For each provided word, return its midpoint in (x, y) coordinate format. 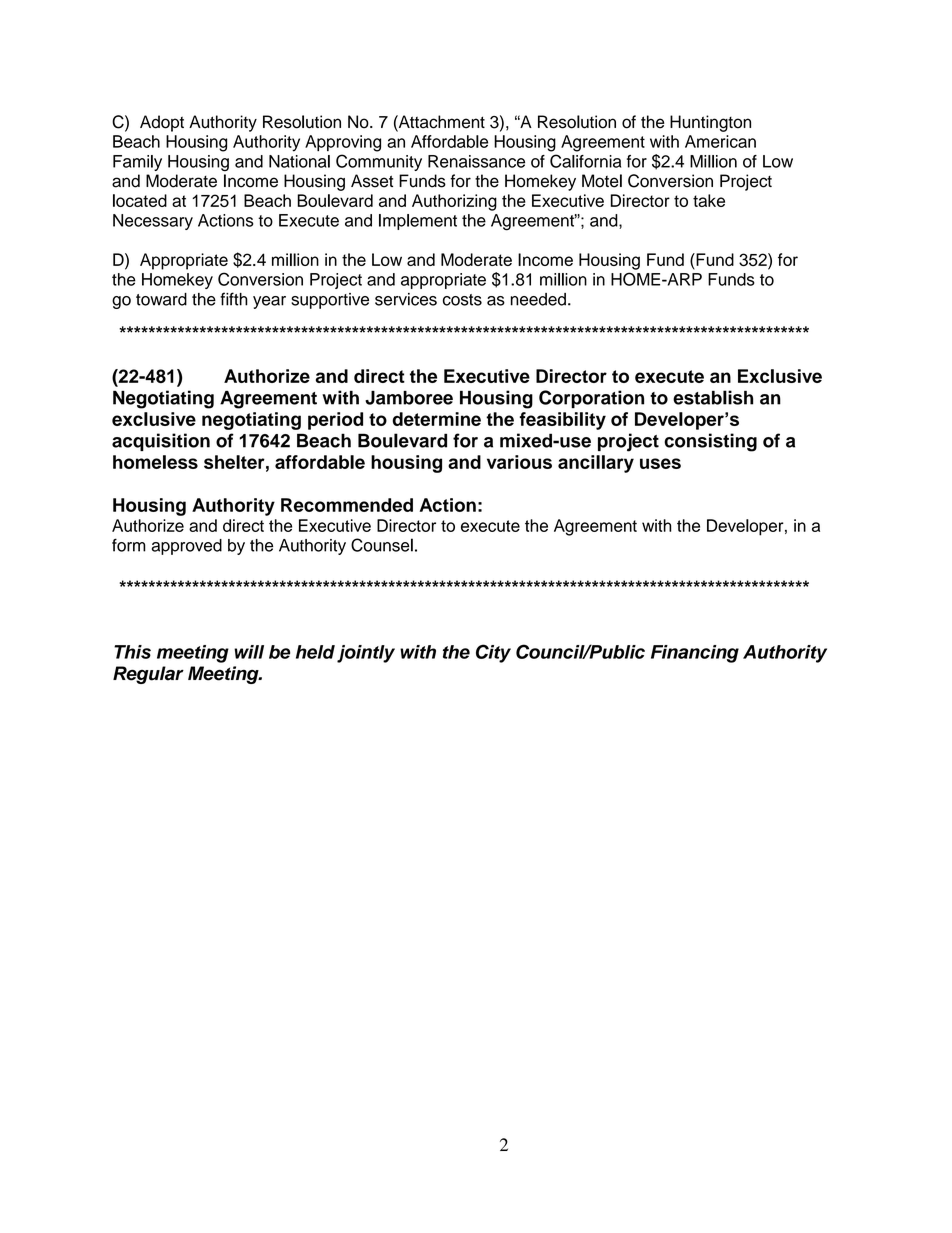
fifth (234, 299)
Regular (148, 675)
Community (379, 162)
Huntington (710, 123)
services (406, 299)
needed (538, 299)
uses (660, 463)
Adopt (162, 123)
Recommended (347, 505)
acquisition (161, 442)
